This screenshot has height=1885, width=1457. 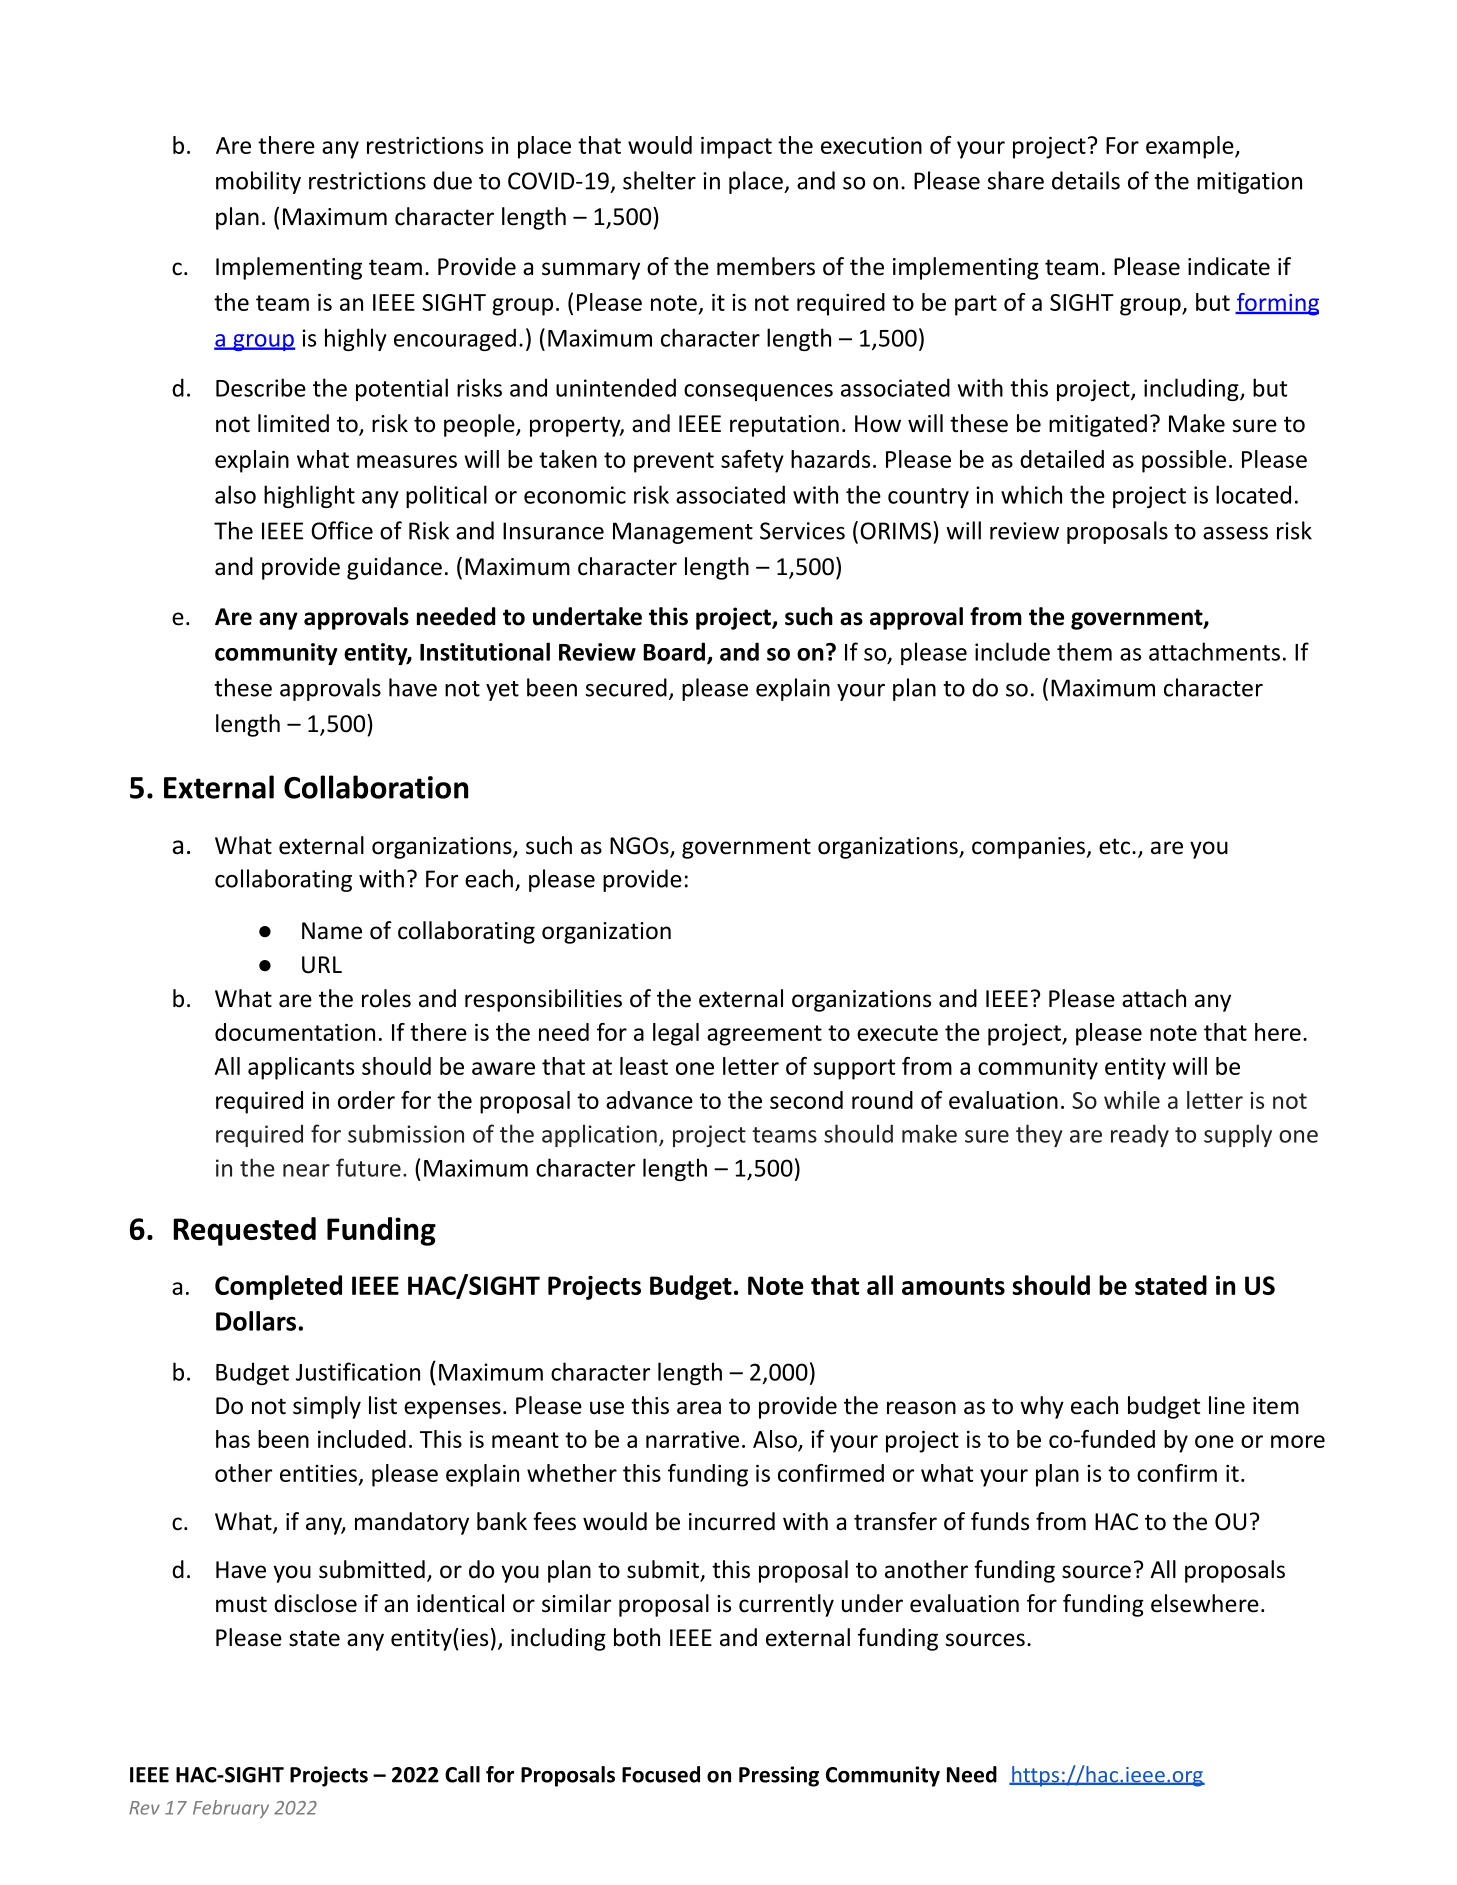 I want to click on funds, so click(x=1000, y=1521).
